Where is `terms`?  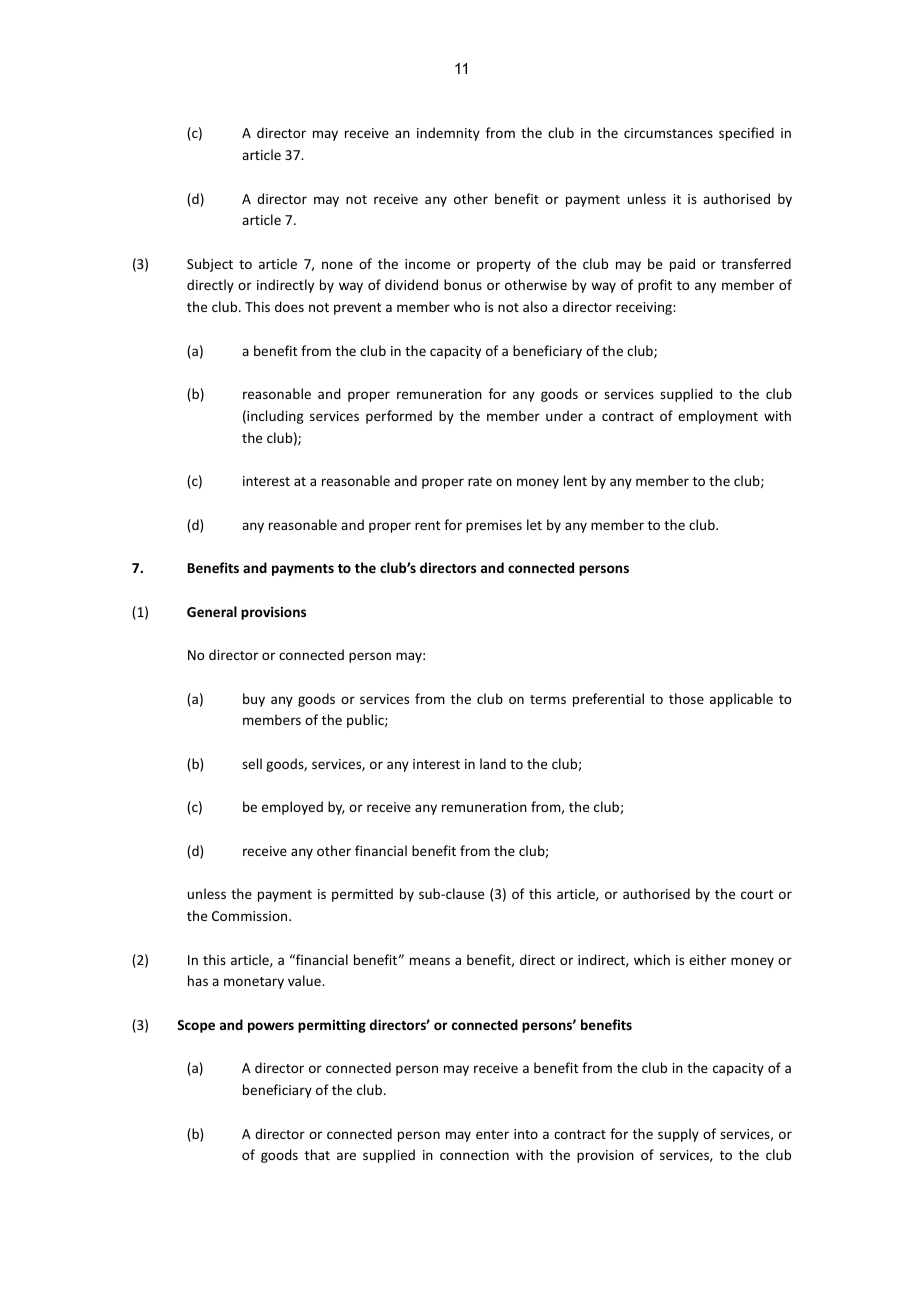
terms is located at coordinates (548, 699).
